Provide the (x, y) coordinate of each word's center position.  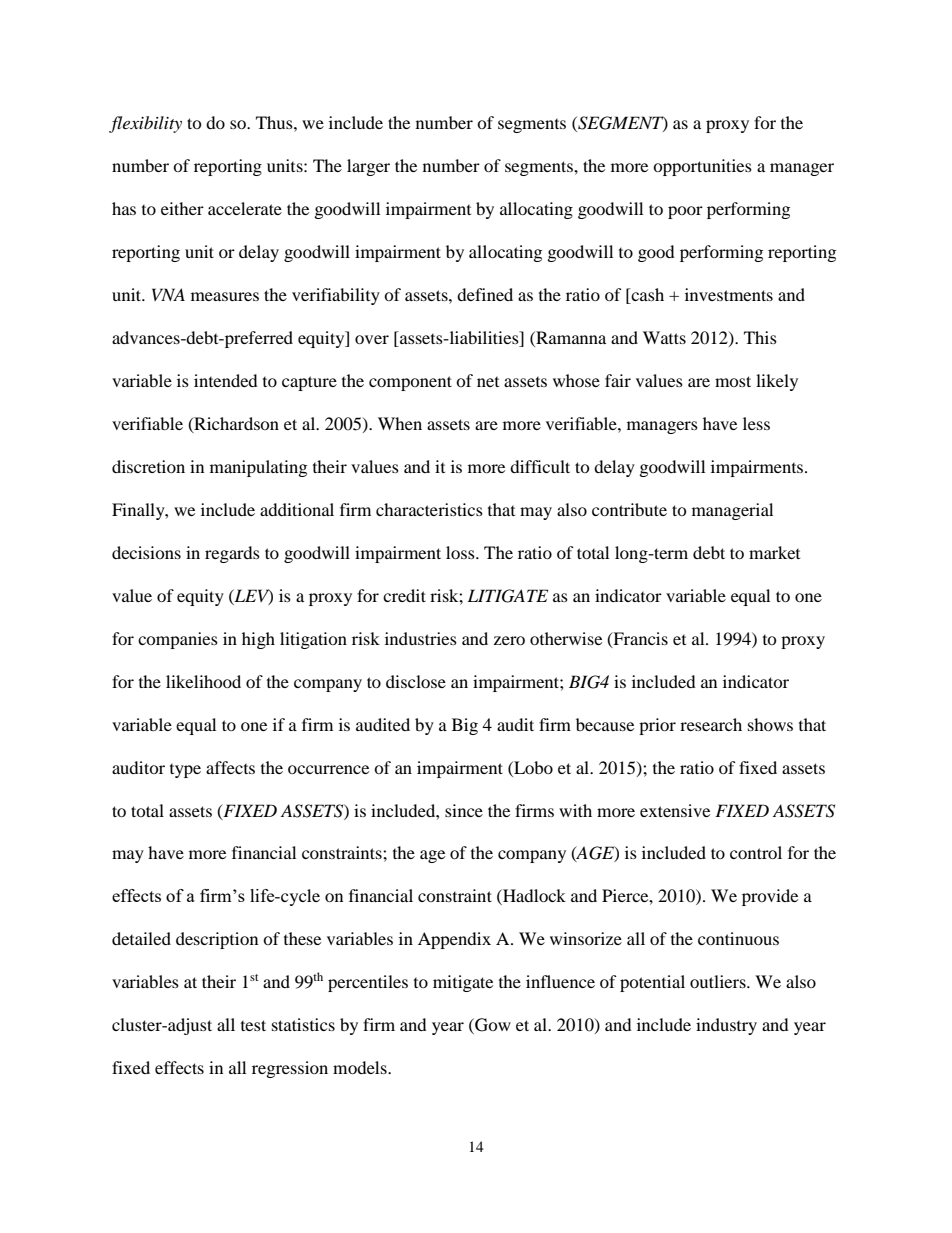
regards (232, 554)
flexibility (145, 124)
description (217, 940)
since (464, 810)
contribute (629, 509)
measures (225, 296)
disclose (416, 681)
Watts (664, 337)
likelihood (203, 681)
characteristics (429, 509)
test (253, 1025)
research (711, 724)
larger (368, 167)
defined (485, 294)
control (756, 852)
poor (685, 212)
